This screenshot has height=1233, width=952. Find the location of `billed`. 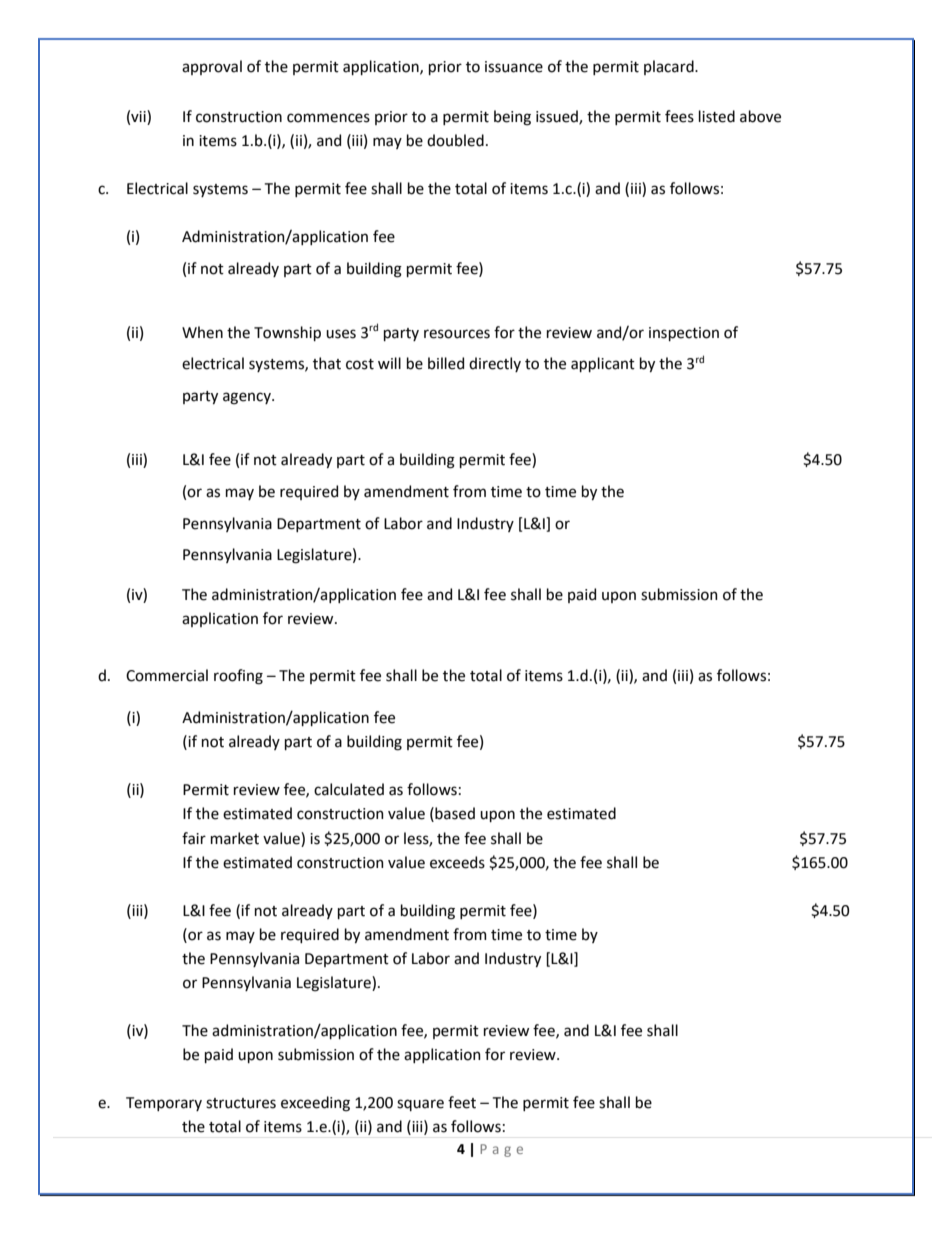

billed is located at coordinates (446, 363).
